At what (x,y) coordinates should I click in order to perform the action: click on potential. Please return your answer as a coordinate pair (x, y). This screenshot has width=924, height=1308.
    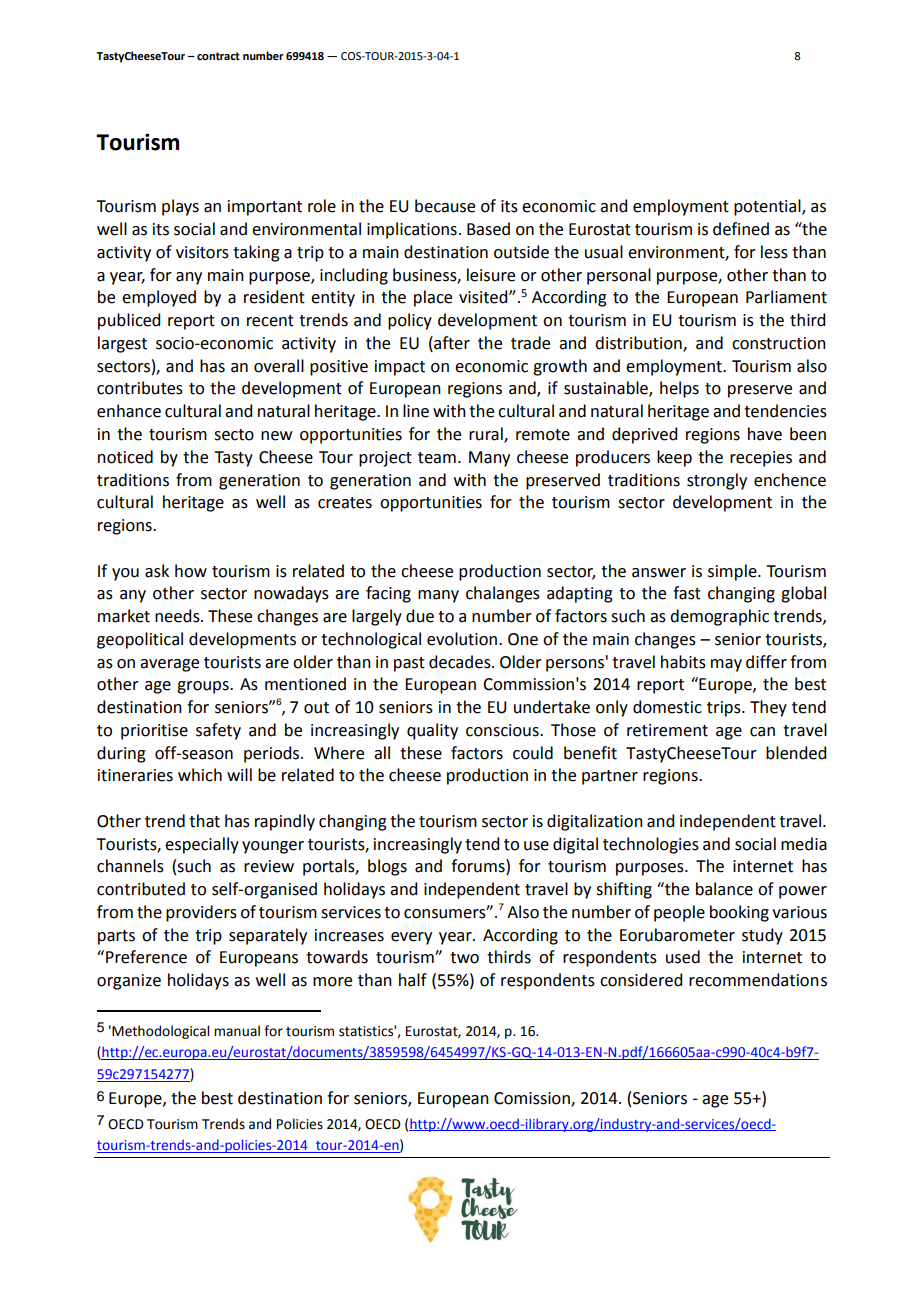
    Looking at the image, I should click on (768, 207).
